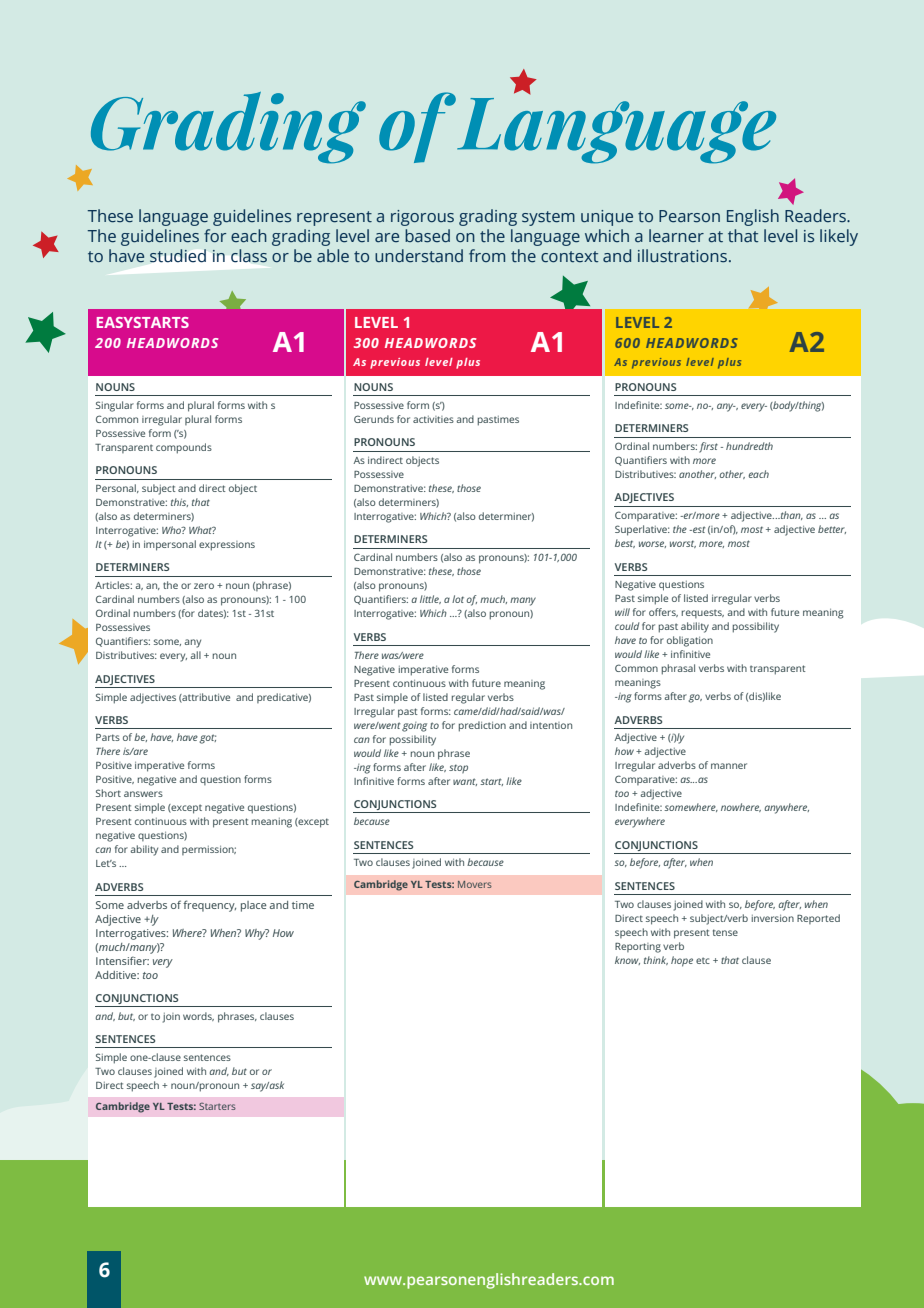 The image size is (924, 1308). Describe the element at coordinates (702, 613) in the image. I see `requests` at that location.
